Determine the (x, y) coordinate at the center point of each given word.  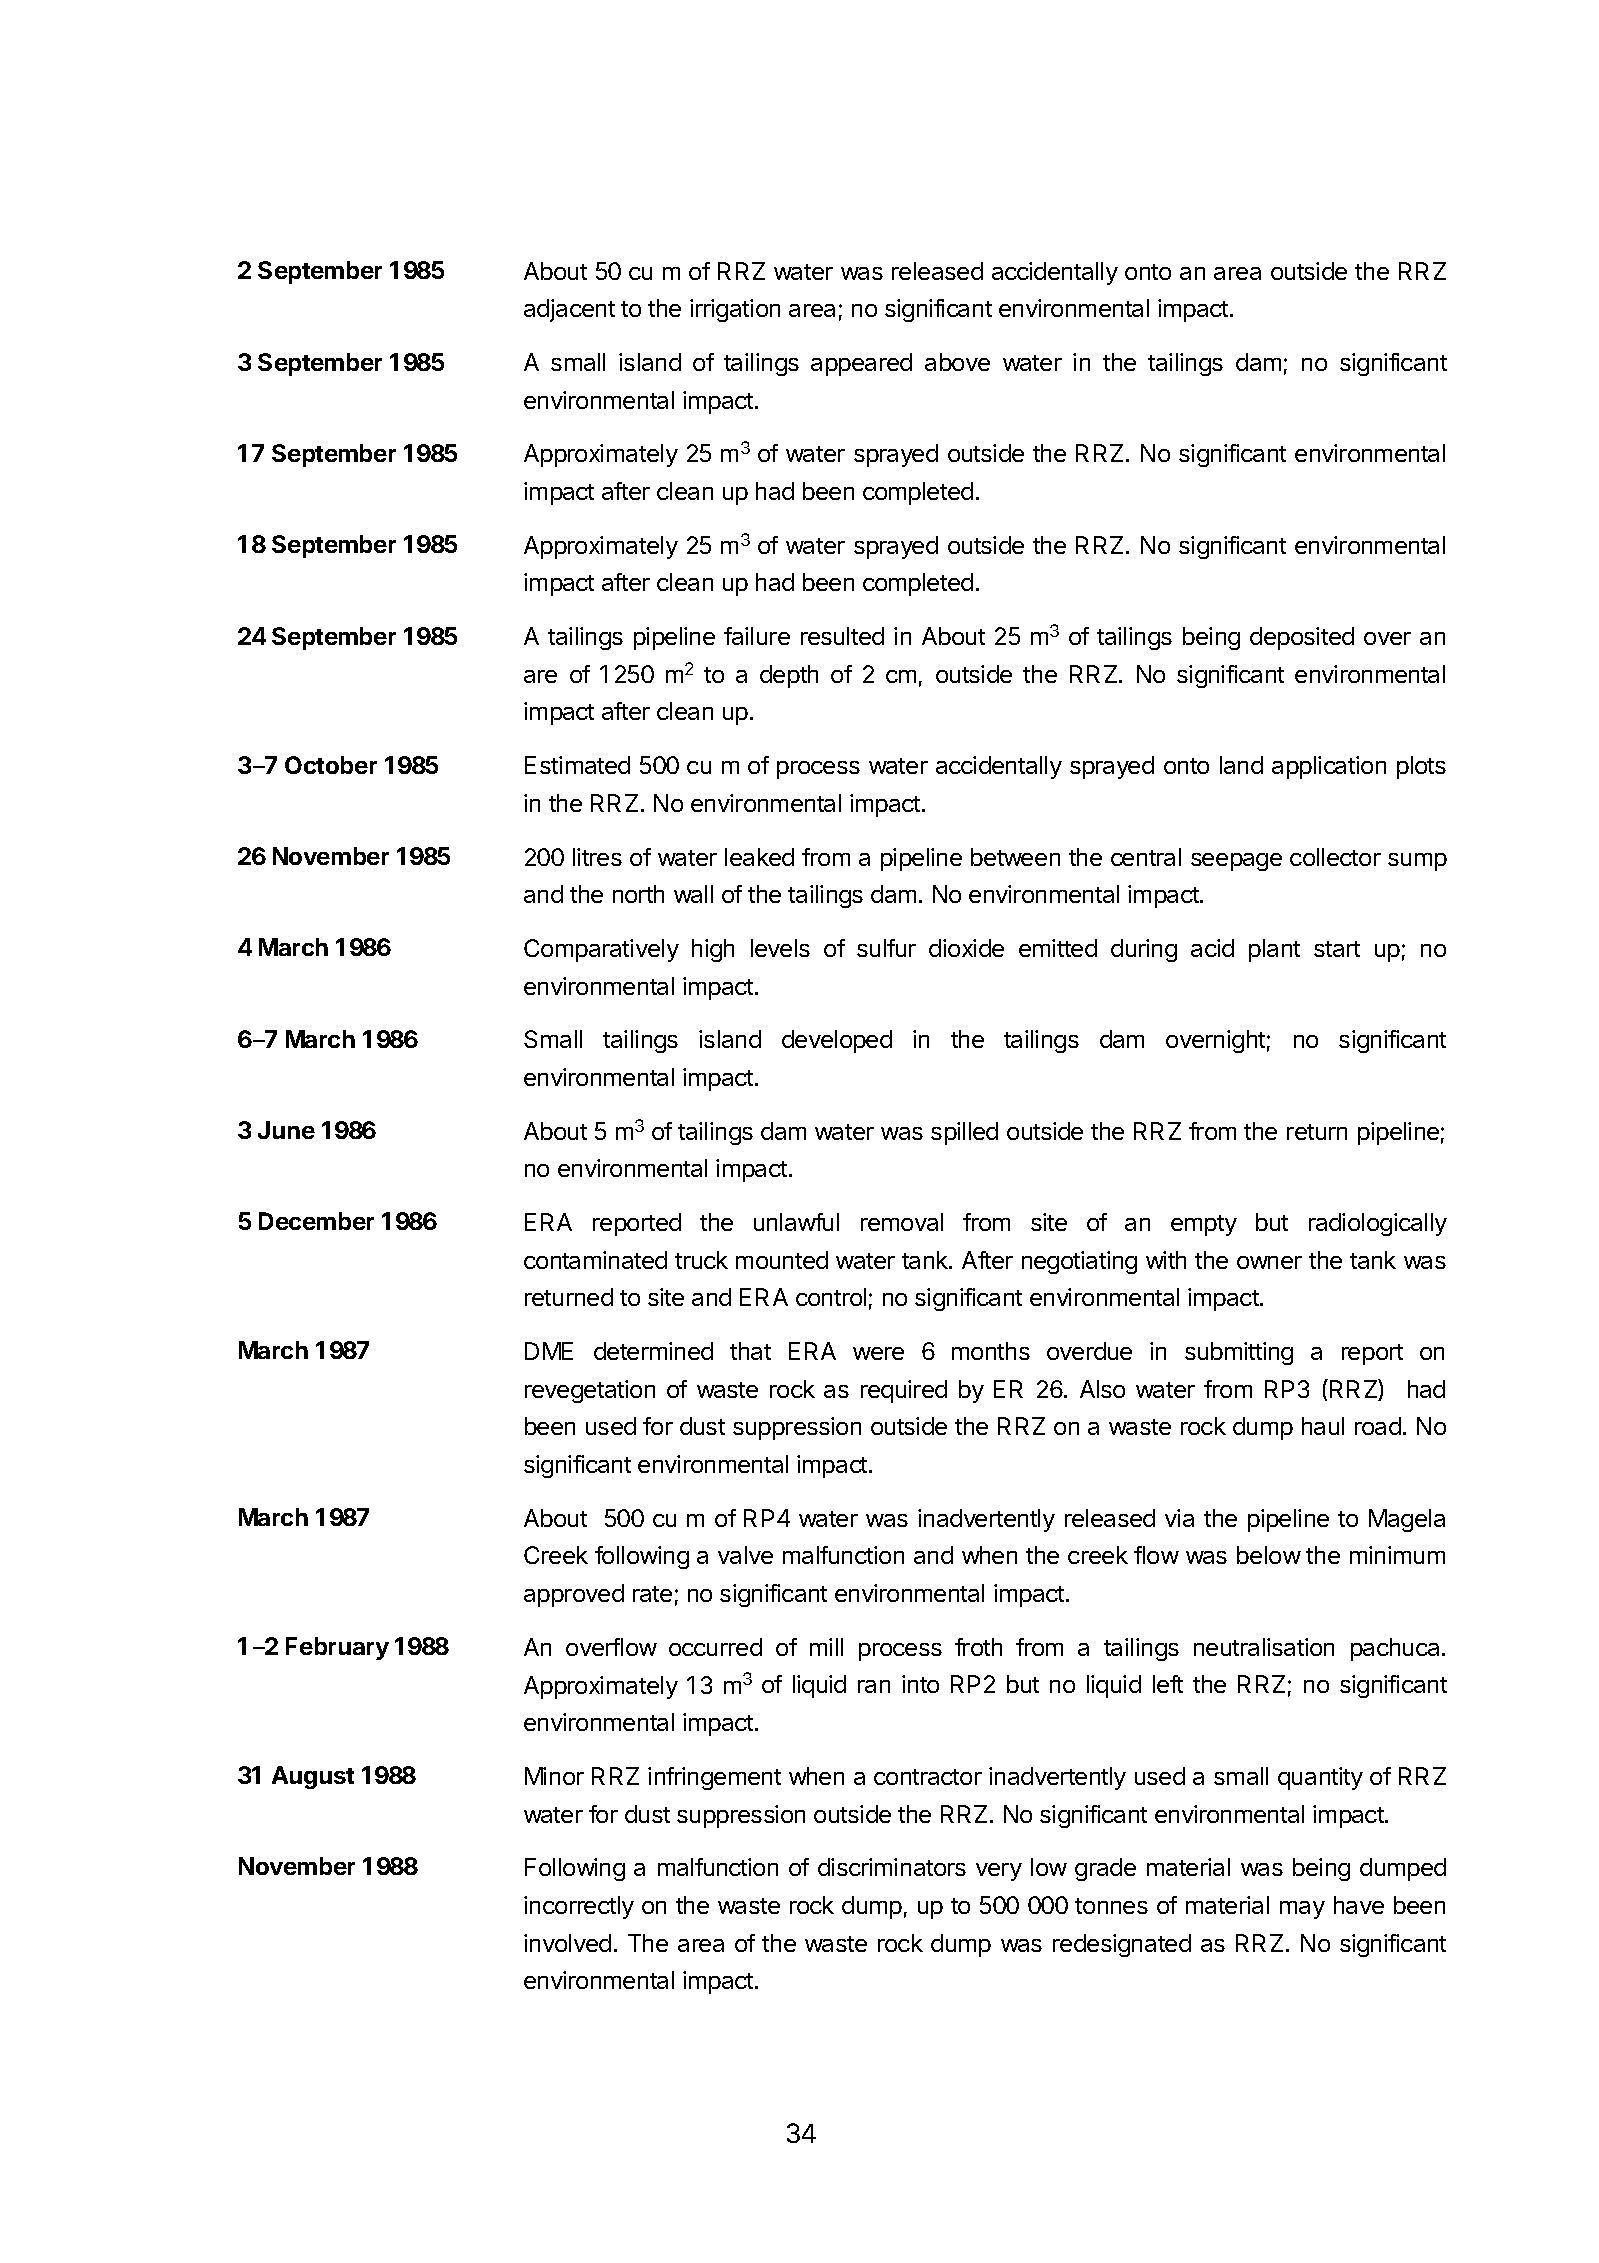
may (1302, 1910)
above (957, 362)
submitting (1239, 1353)
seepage (1236, 862)
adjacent (569, 310)
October (331, 765)
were (878, 1353)
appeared (861, 364)
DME (549, 1351)
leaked (759, 857)
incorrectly (579, 1907)
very (999, 1872)
